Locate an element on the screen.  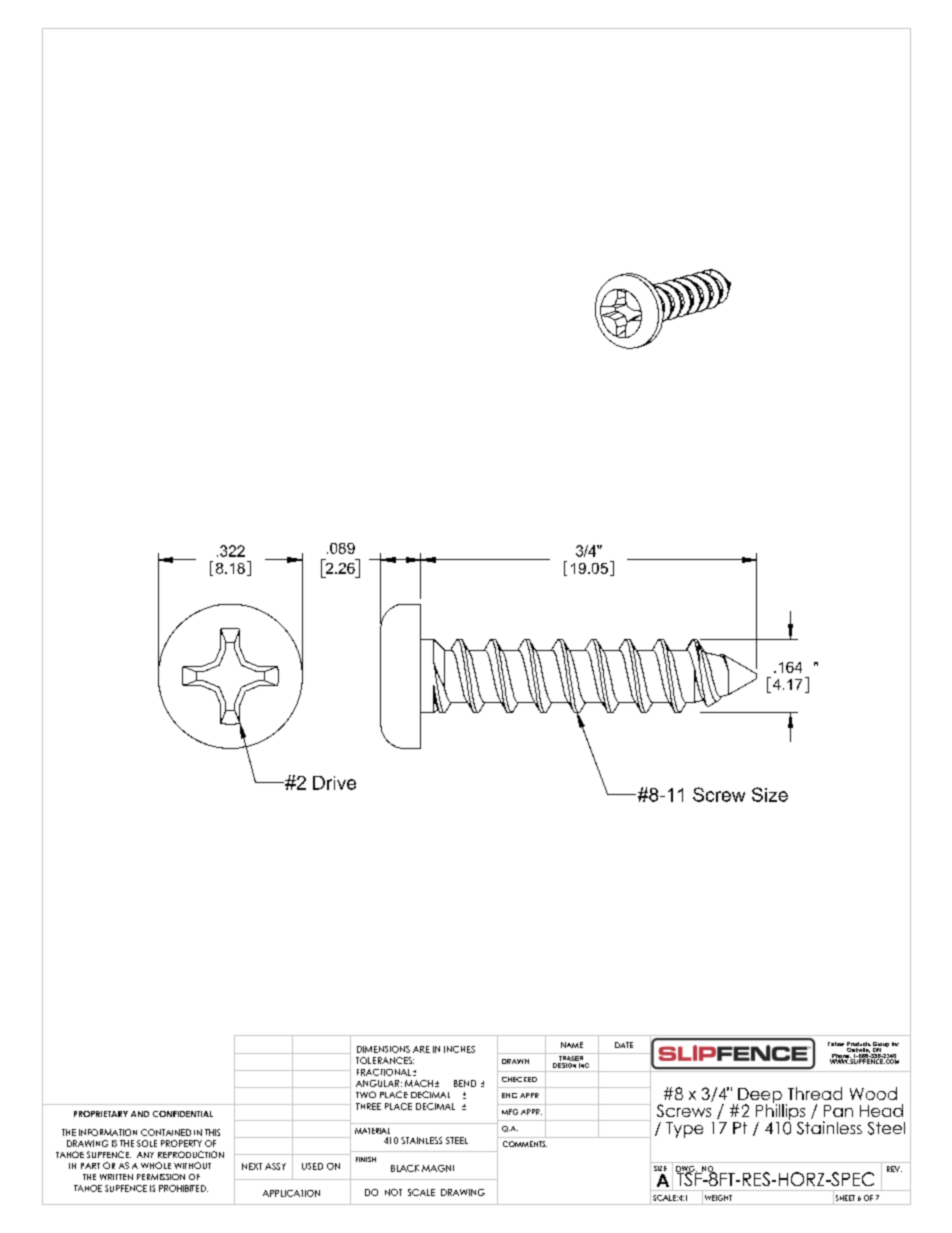
NAME is located at coordinates (572, 1045).
